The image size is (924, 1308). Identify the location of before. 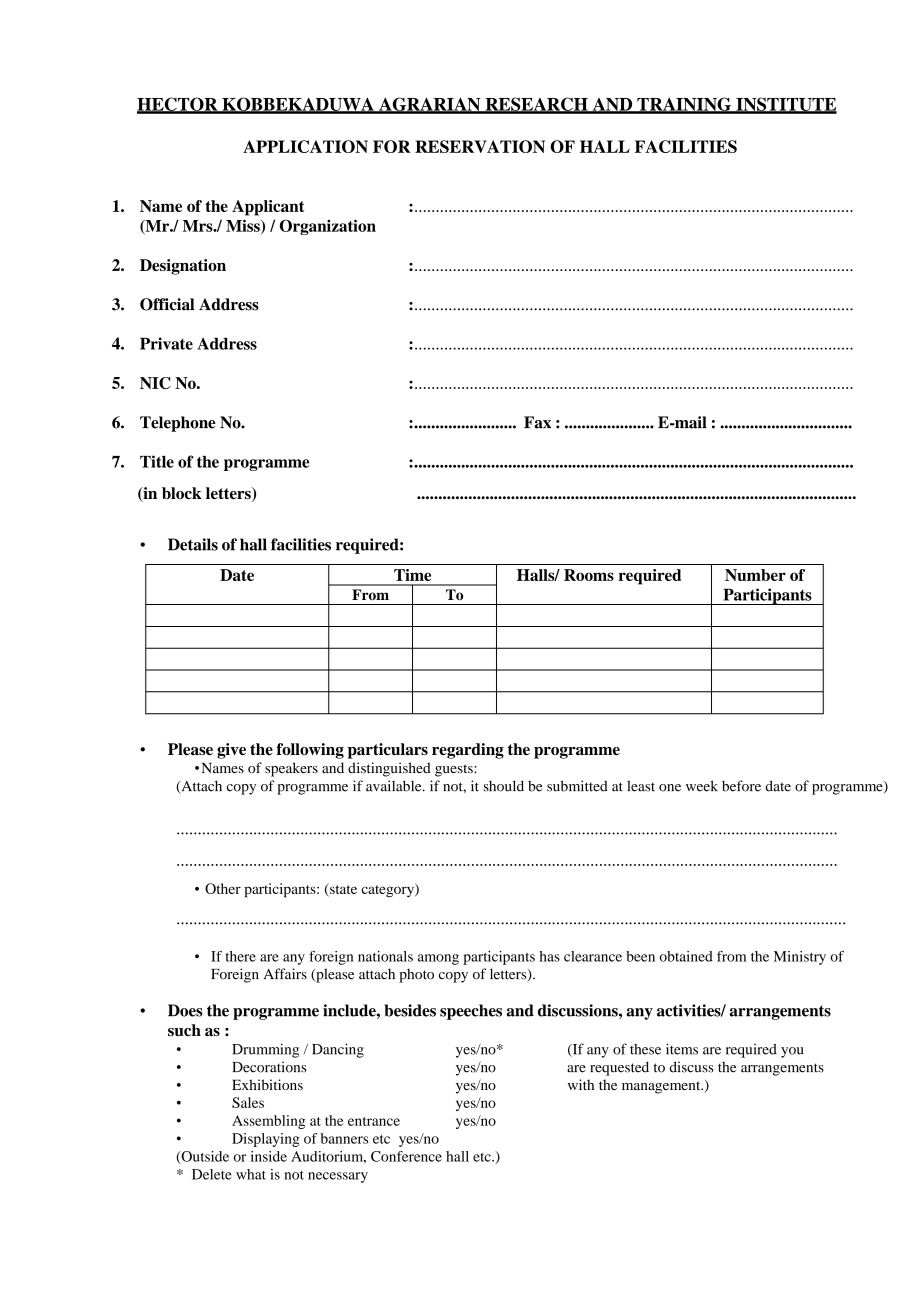
(741, 786).
